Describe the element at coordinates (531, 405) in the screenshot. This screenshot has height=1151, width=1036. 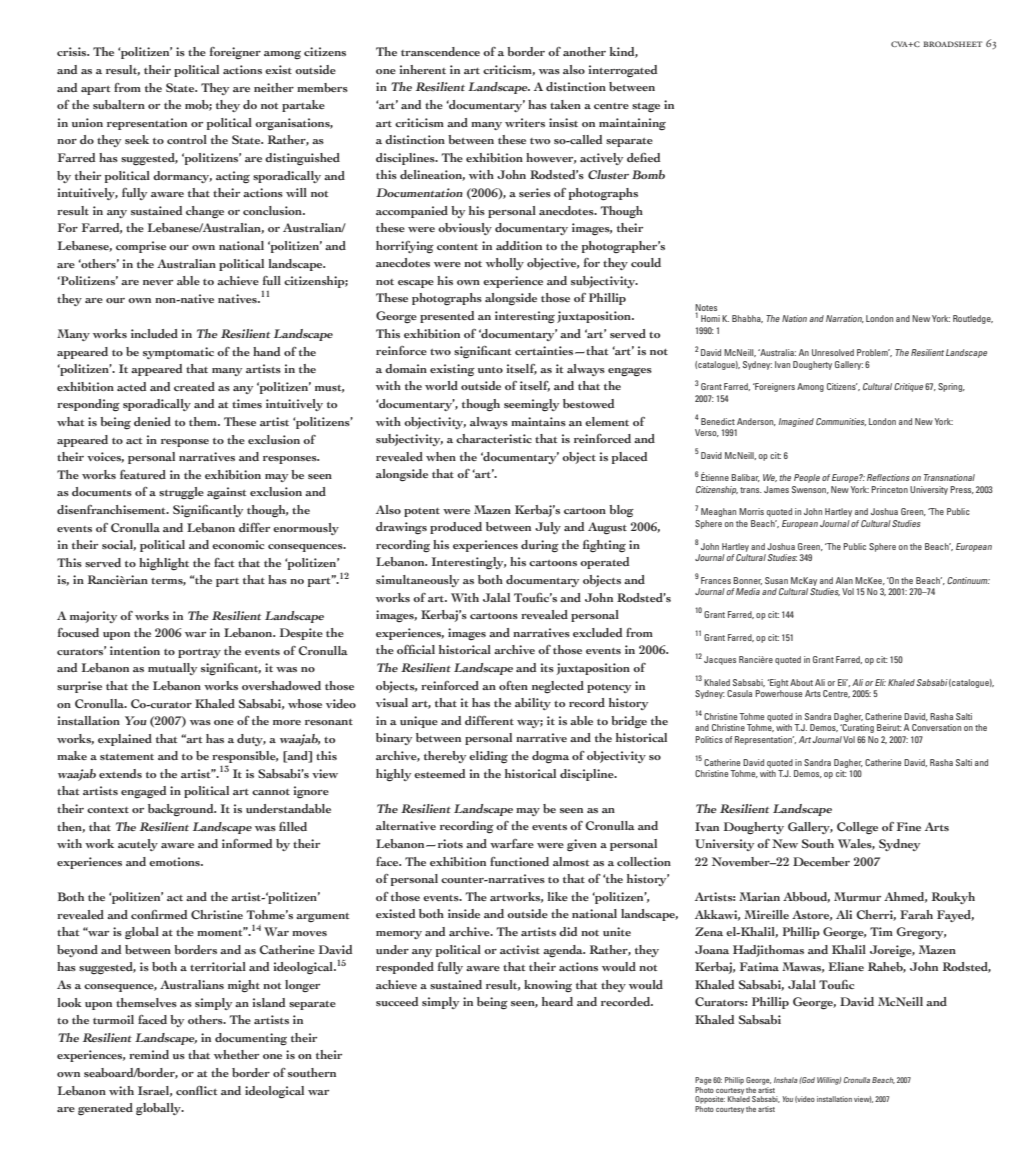
I see `seemingly` at that location.
